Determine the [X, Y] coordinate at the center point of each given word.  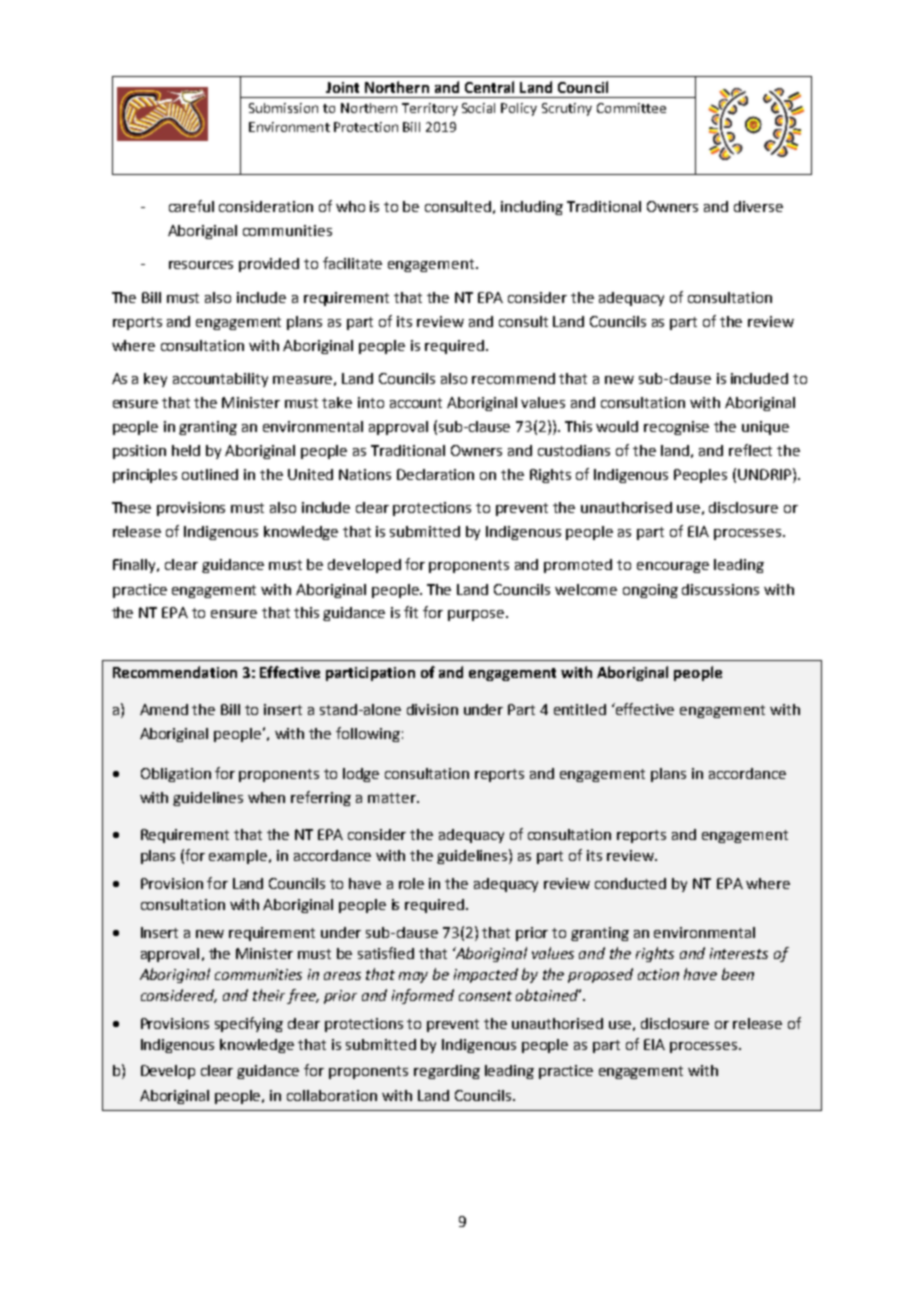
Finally [135, 566]
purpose [477, 615]
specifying [249, 1024]
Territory [430, 109]
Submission [283, 108]
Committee [631, 108]
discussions [720, 589]
